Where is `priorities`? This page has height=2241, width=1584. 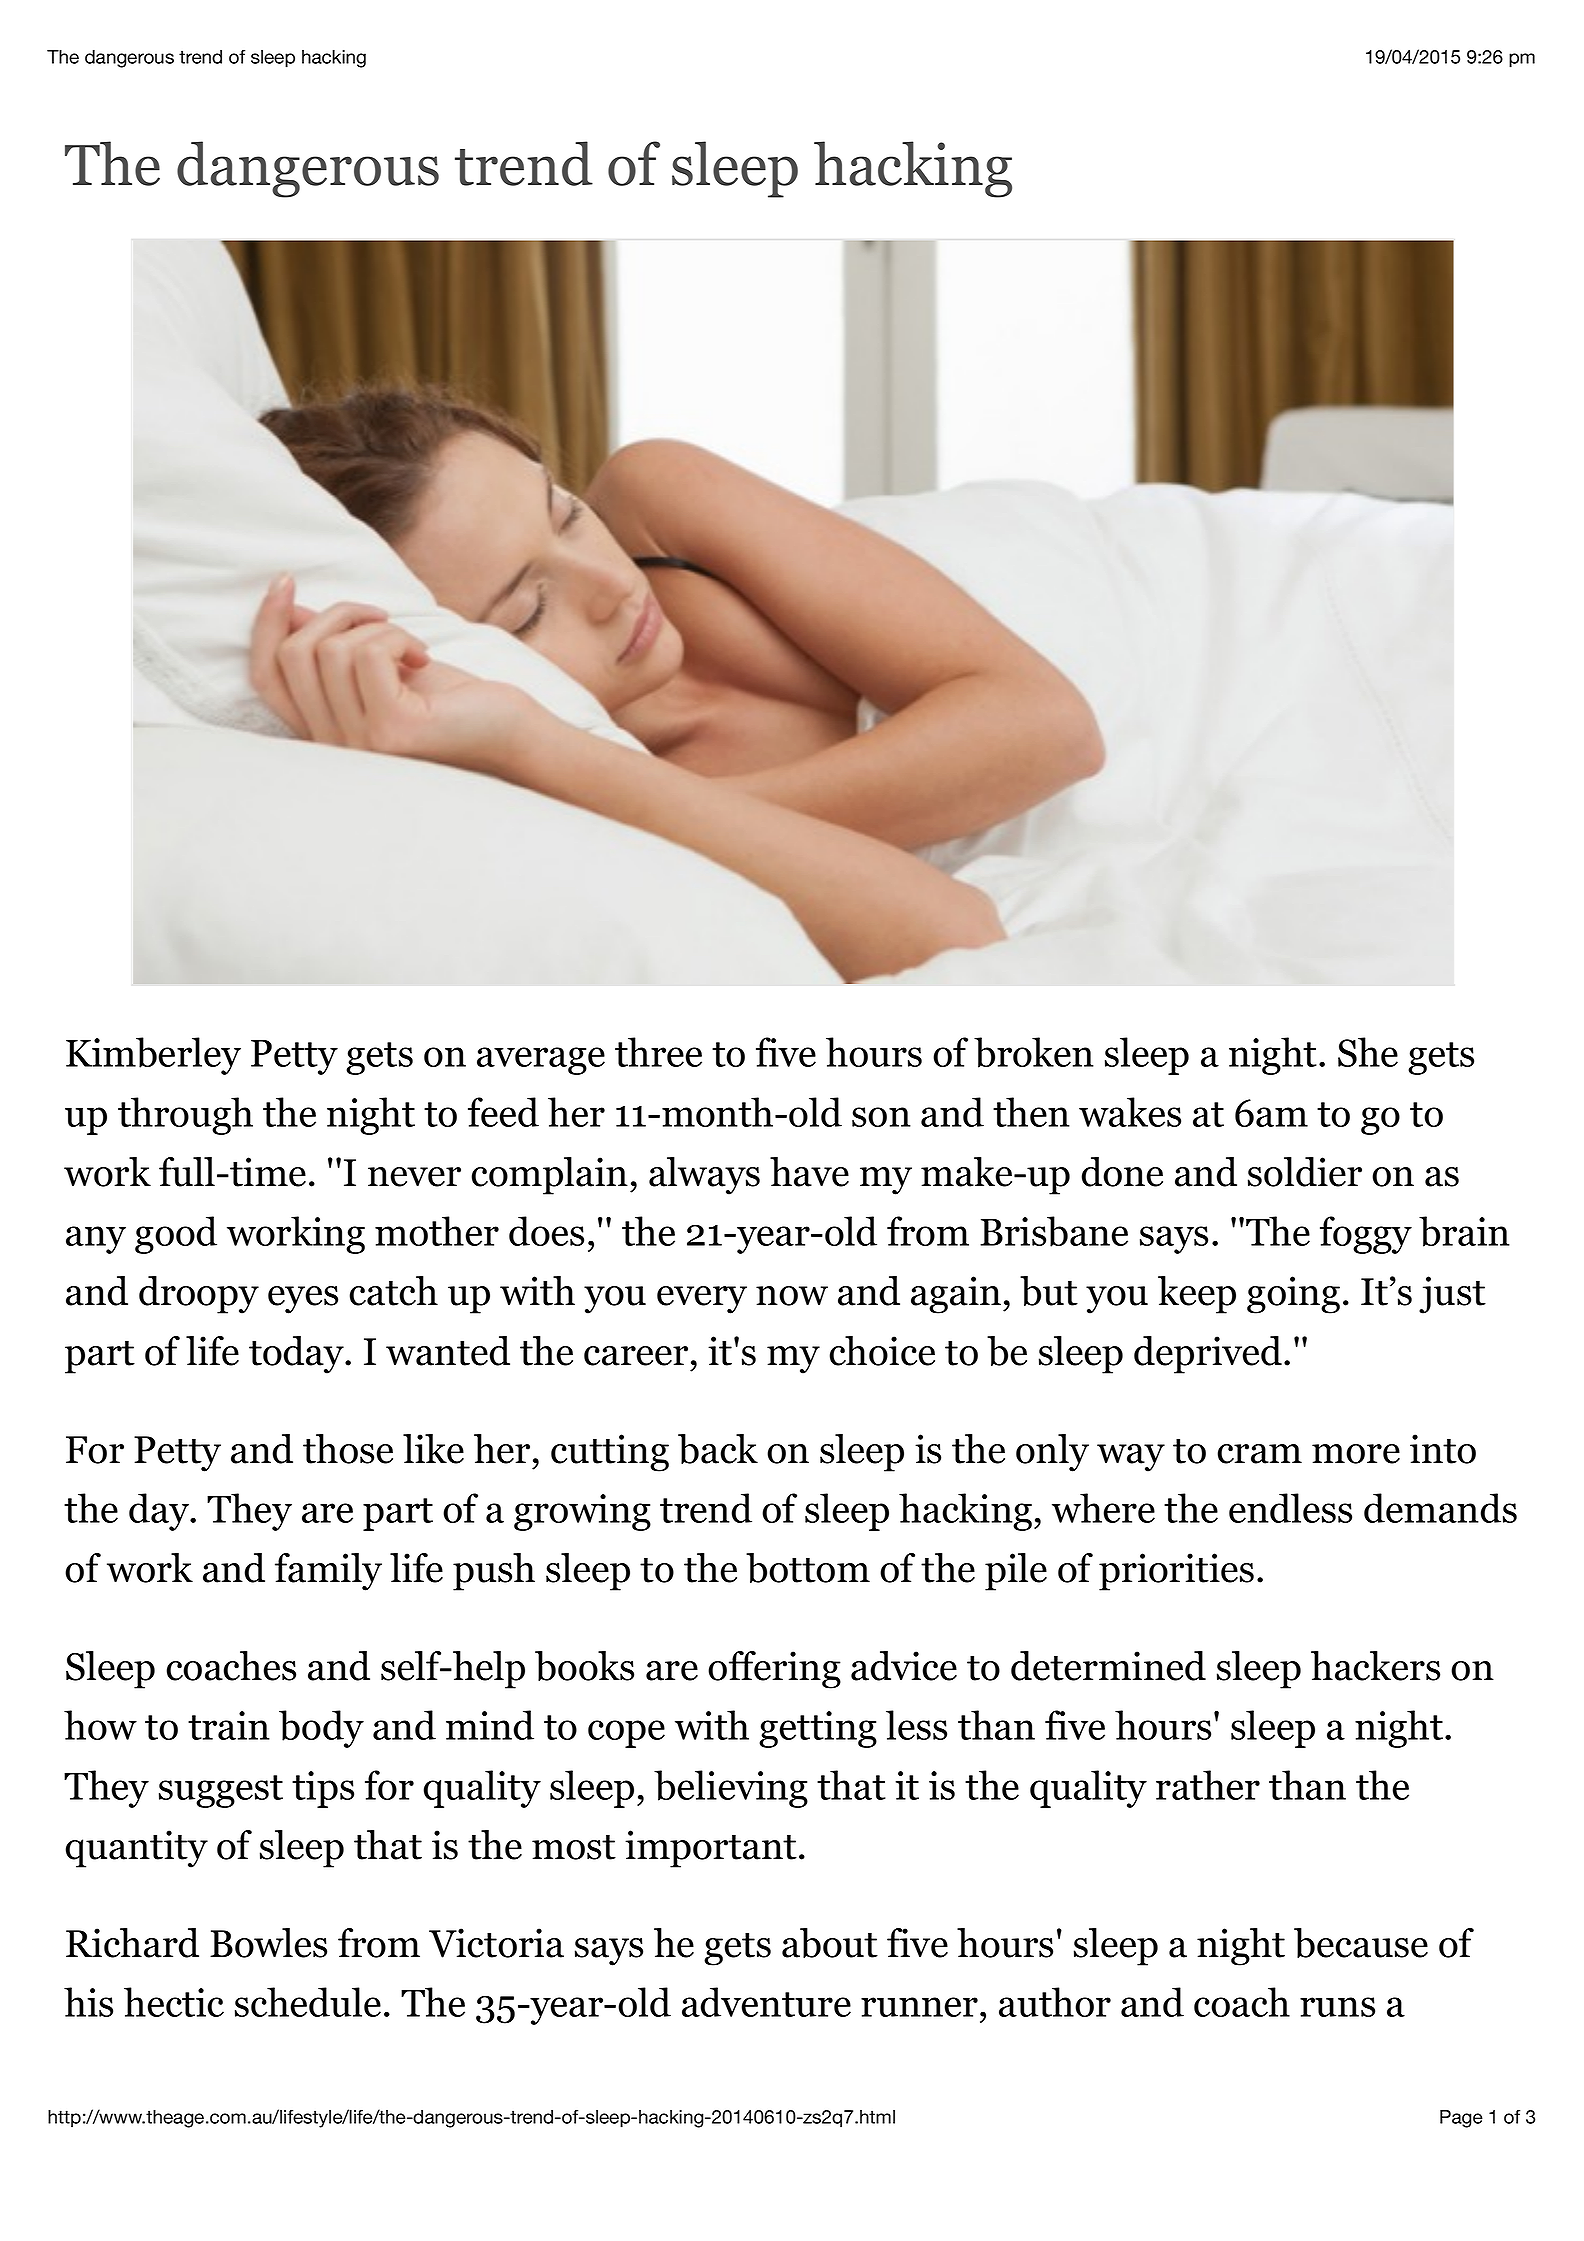 priorities is located at coordinates (1176, 1572).
